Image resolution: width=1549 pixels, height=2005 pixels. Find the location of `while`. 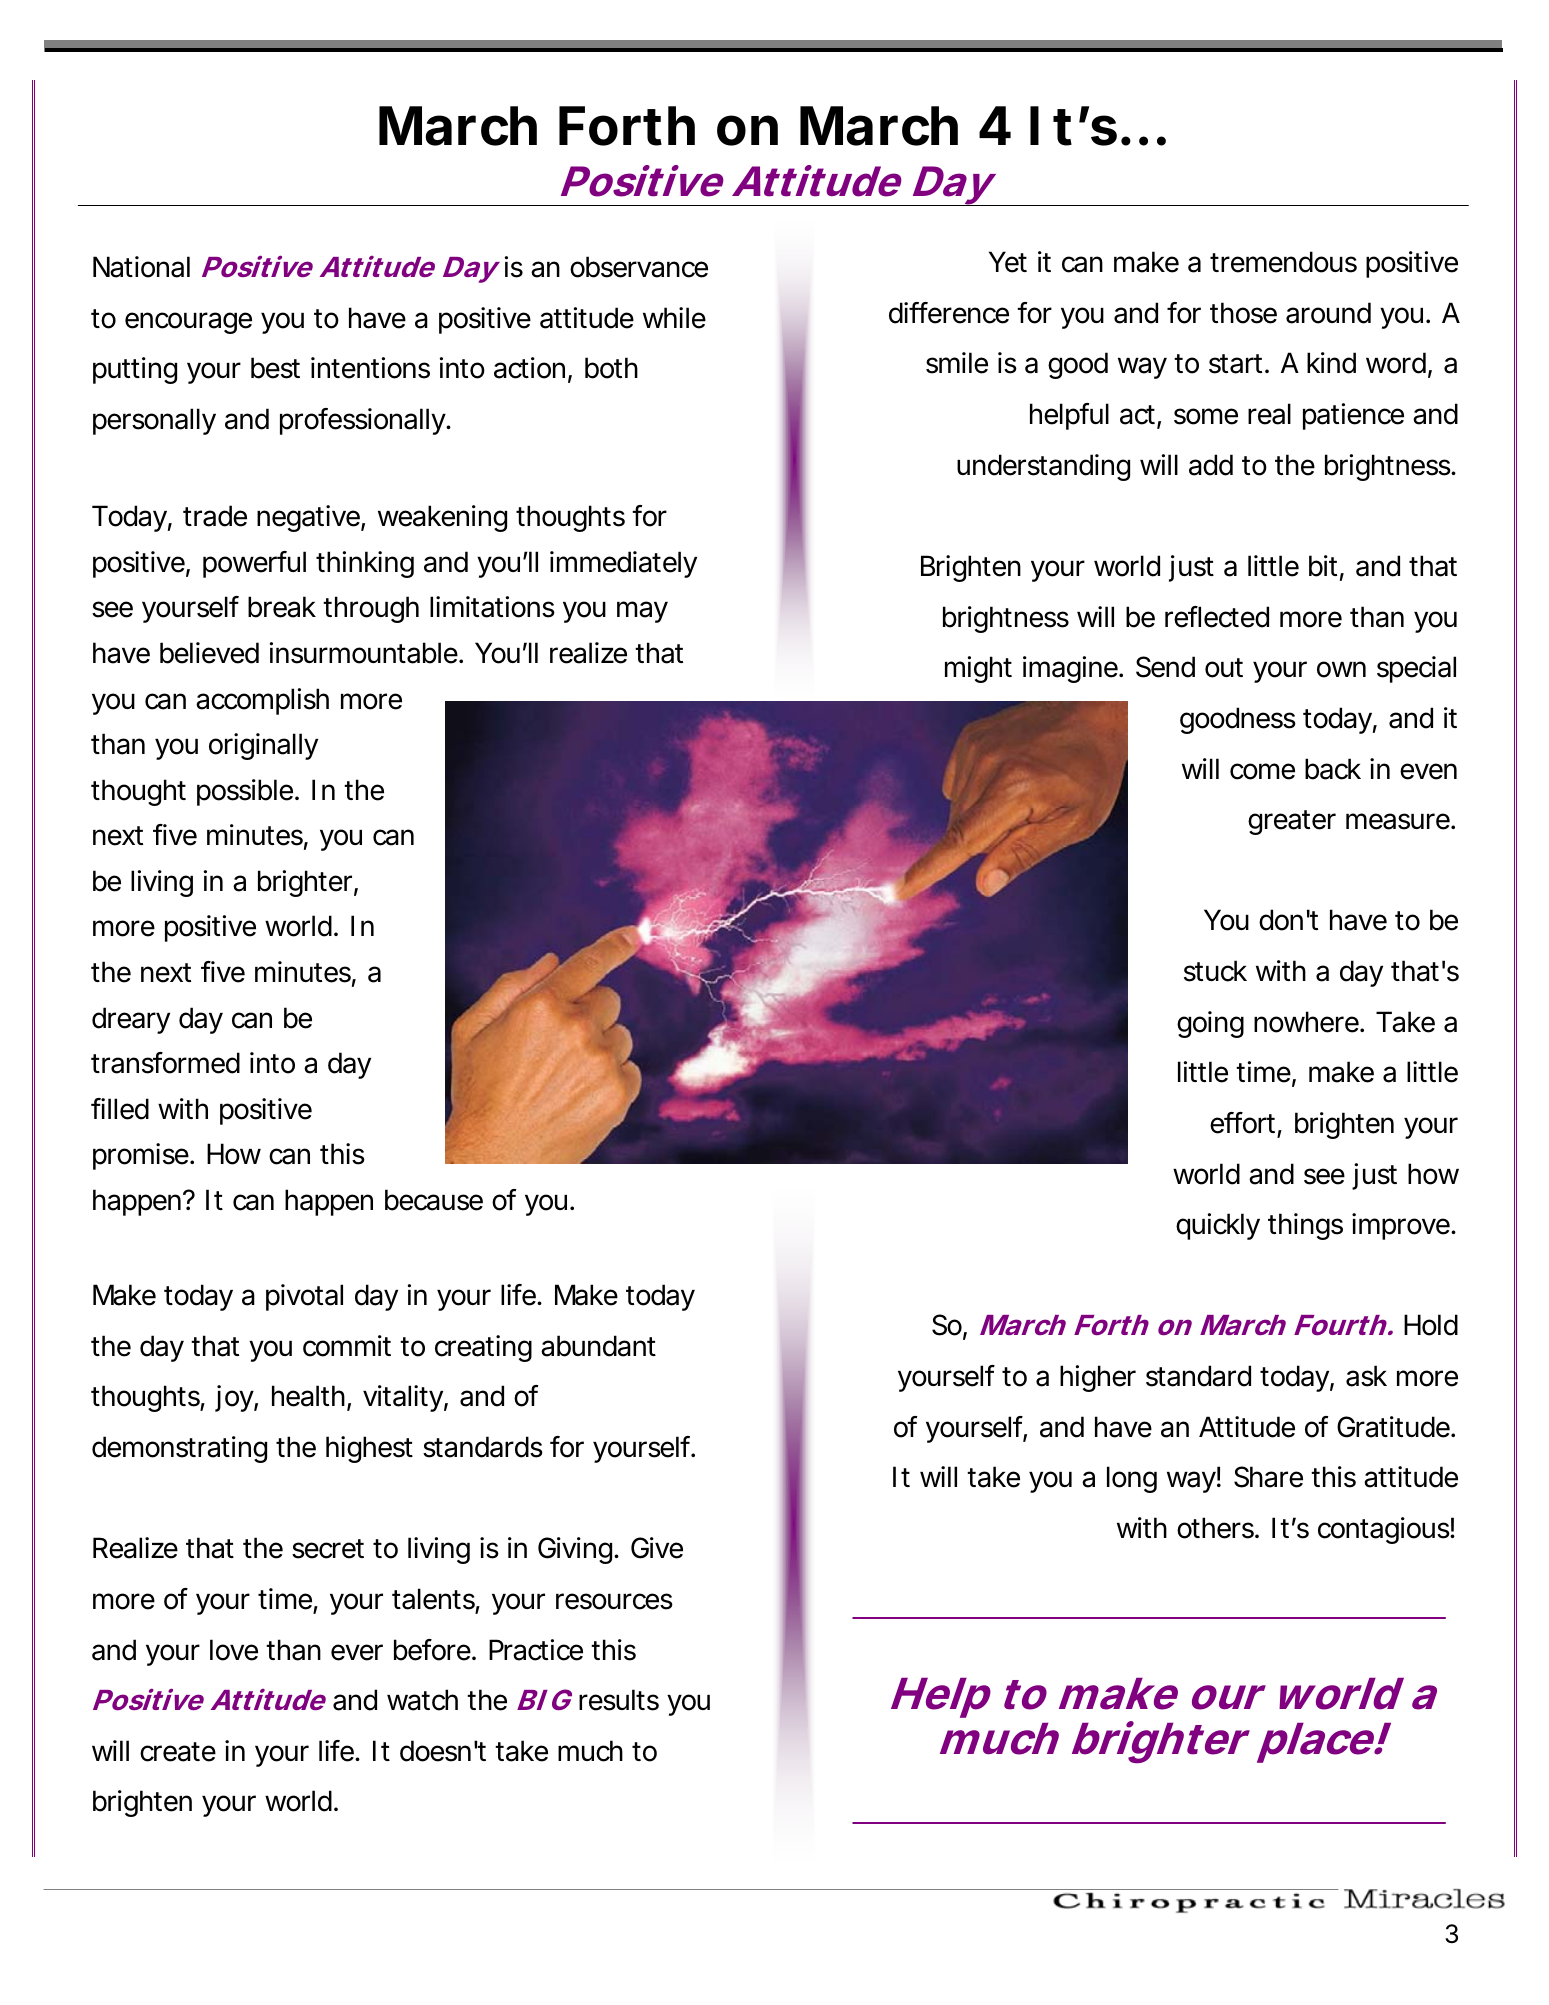

while is located at coordinates (674, 318).
